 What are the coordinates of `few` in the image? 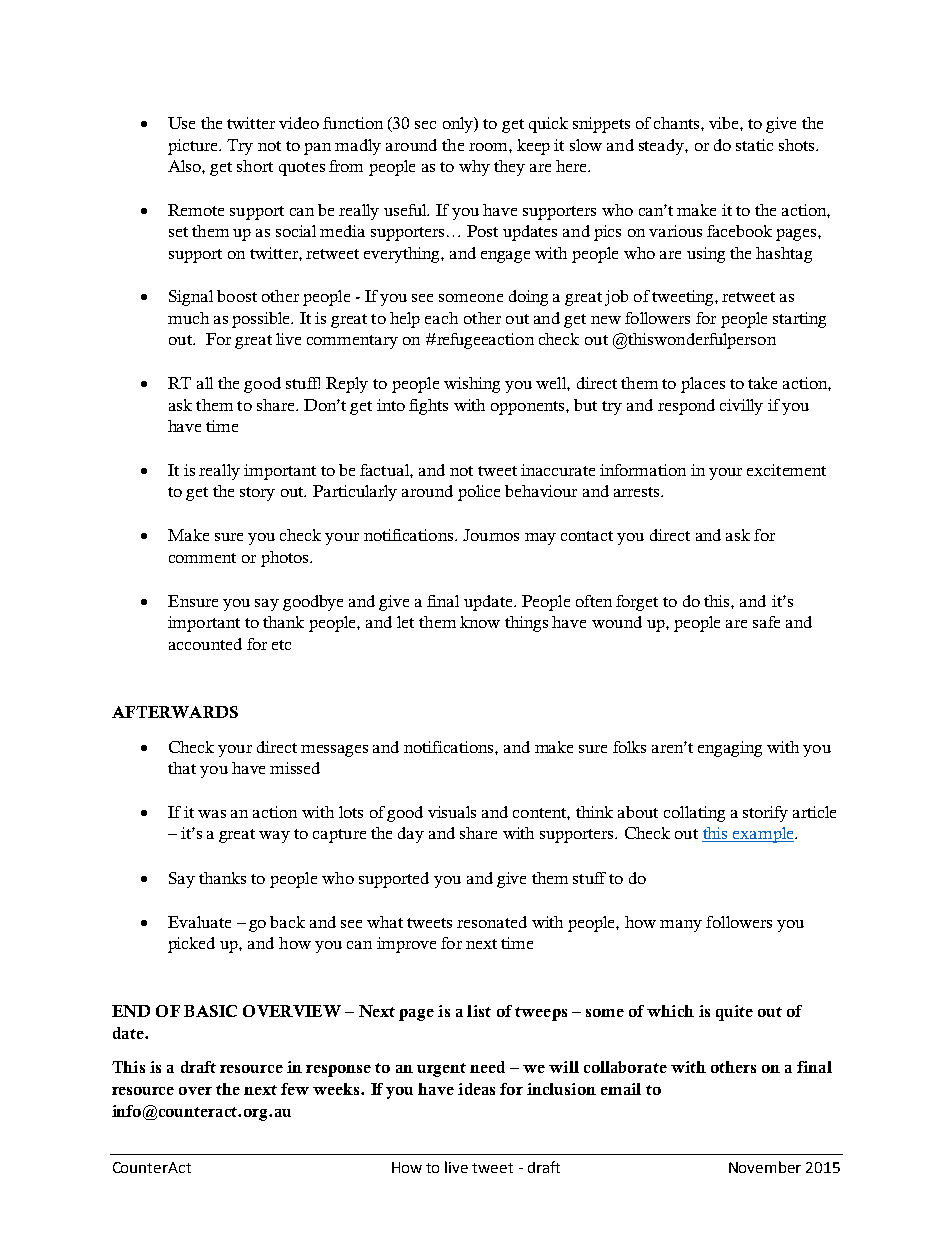 It's located at (295, 1089).
